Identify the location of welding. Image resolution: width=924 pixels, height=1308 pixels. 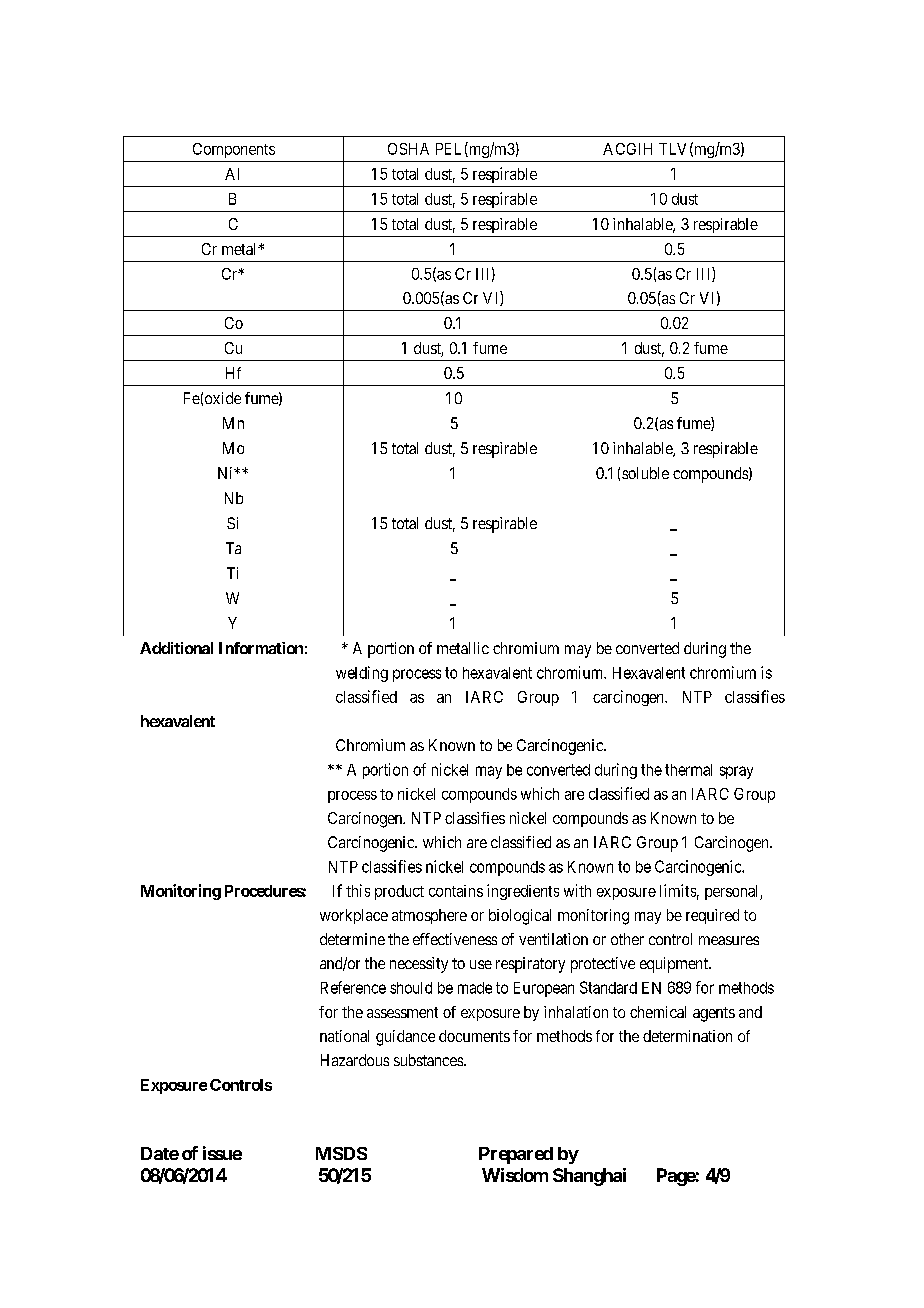
(362, 674).
